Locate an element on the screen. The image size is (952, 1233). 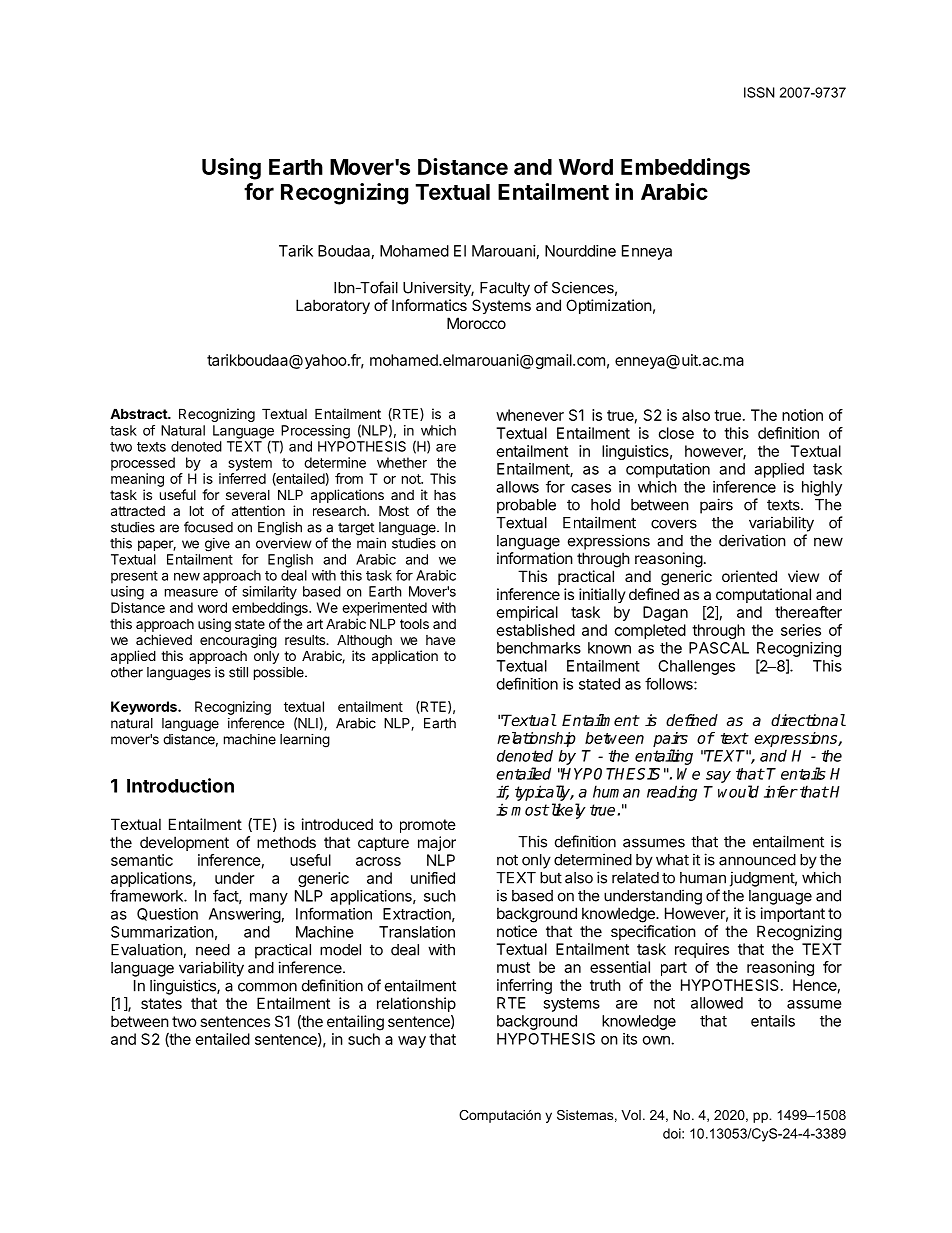
oriented is located at coordinates (749, 576).
